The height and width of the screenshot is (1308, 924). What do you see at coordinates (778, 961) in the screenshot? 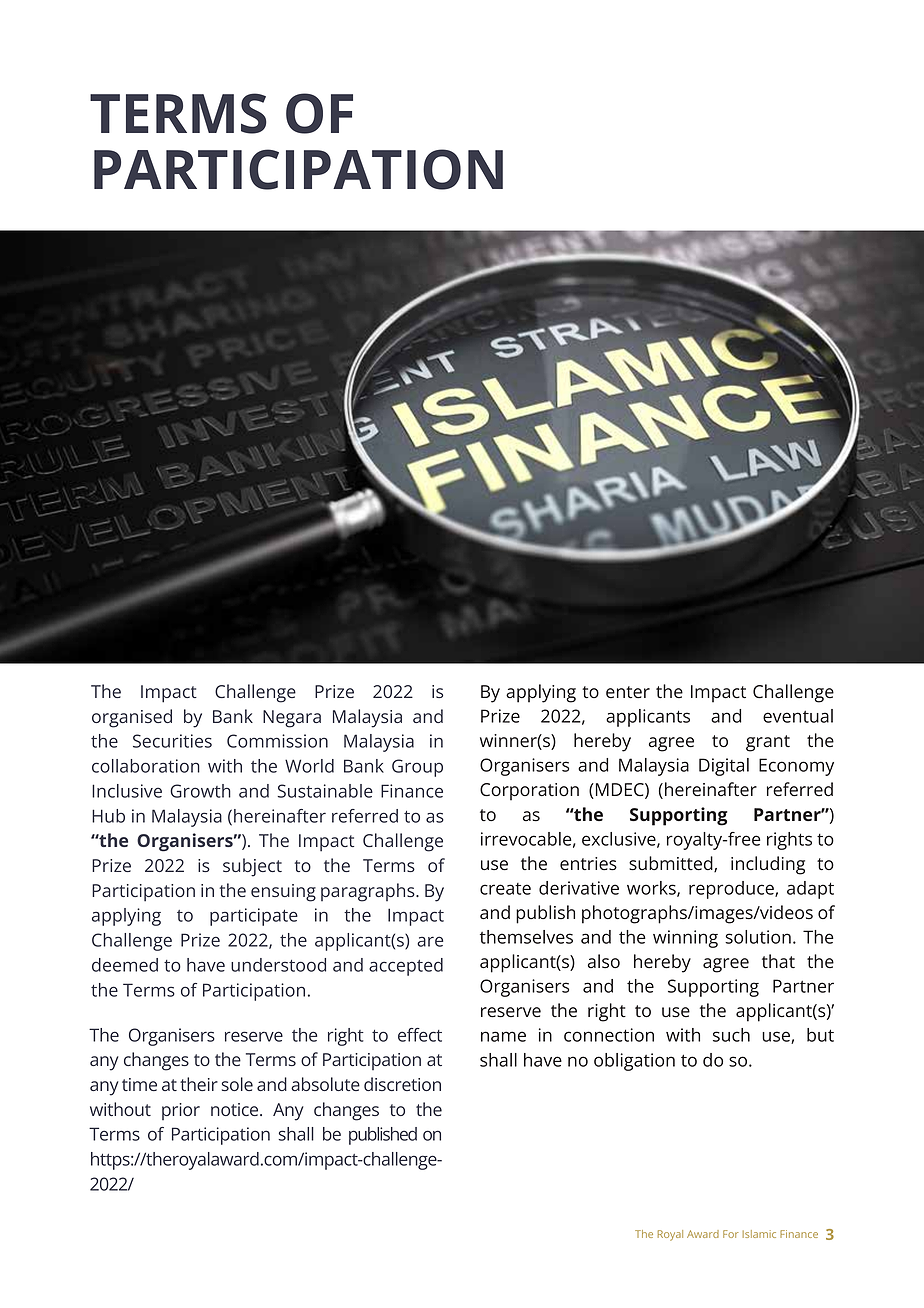
I see `that` at bounding box center [778, 961].
